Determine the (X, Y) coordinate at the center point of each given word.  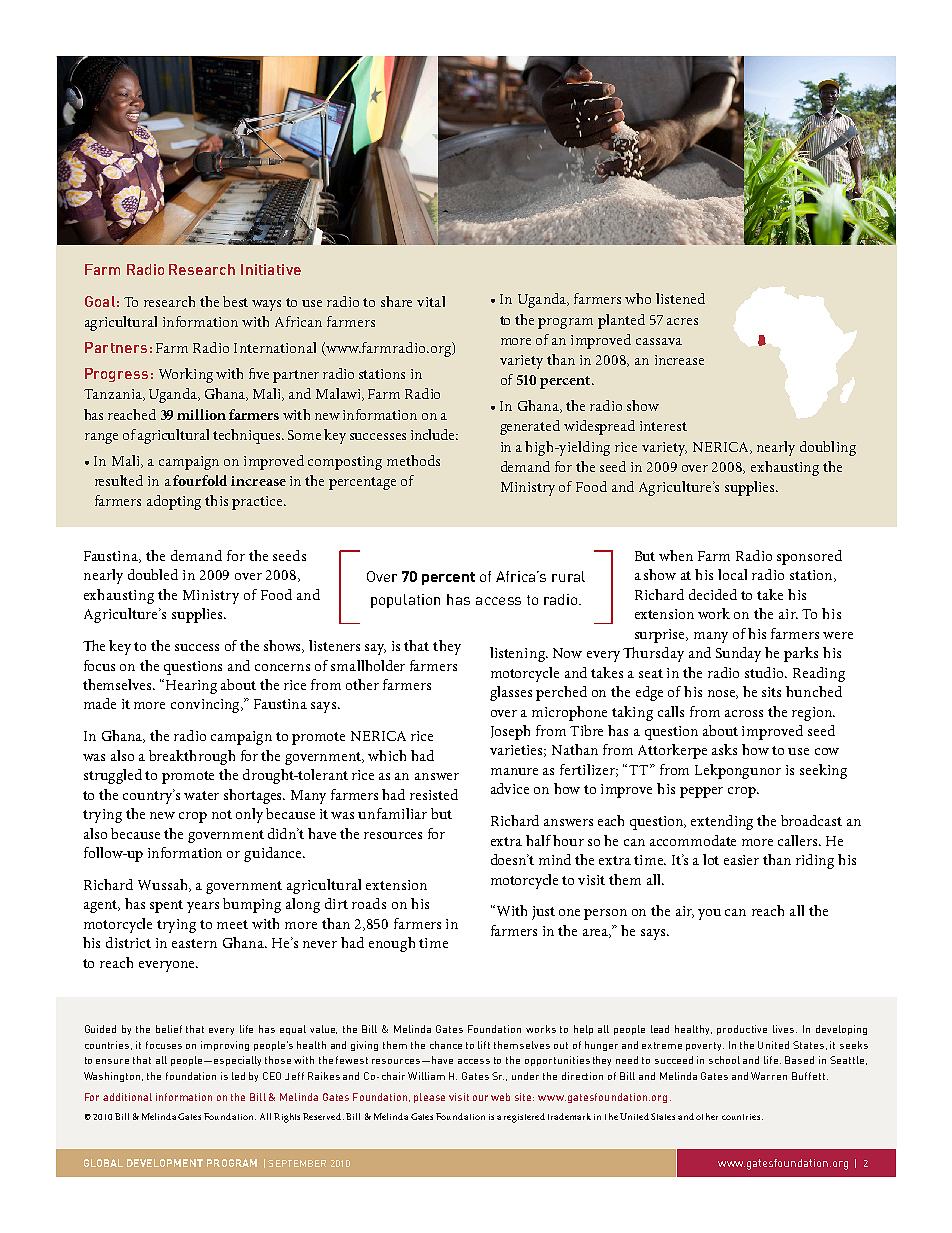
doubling (828, 448)
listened (680, 298)
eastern (194, 943)
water (201, 795)
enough (392, 944)
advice (510, 788)
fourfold (200, 480)
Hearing (191, 687)
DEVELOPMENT (165, 1163)
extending (722, 822)
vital (431, 301)
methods (413, 460)
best (235, 301)
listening (519, 654)
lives (785, 1029)
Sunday (738, 654)
